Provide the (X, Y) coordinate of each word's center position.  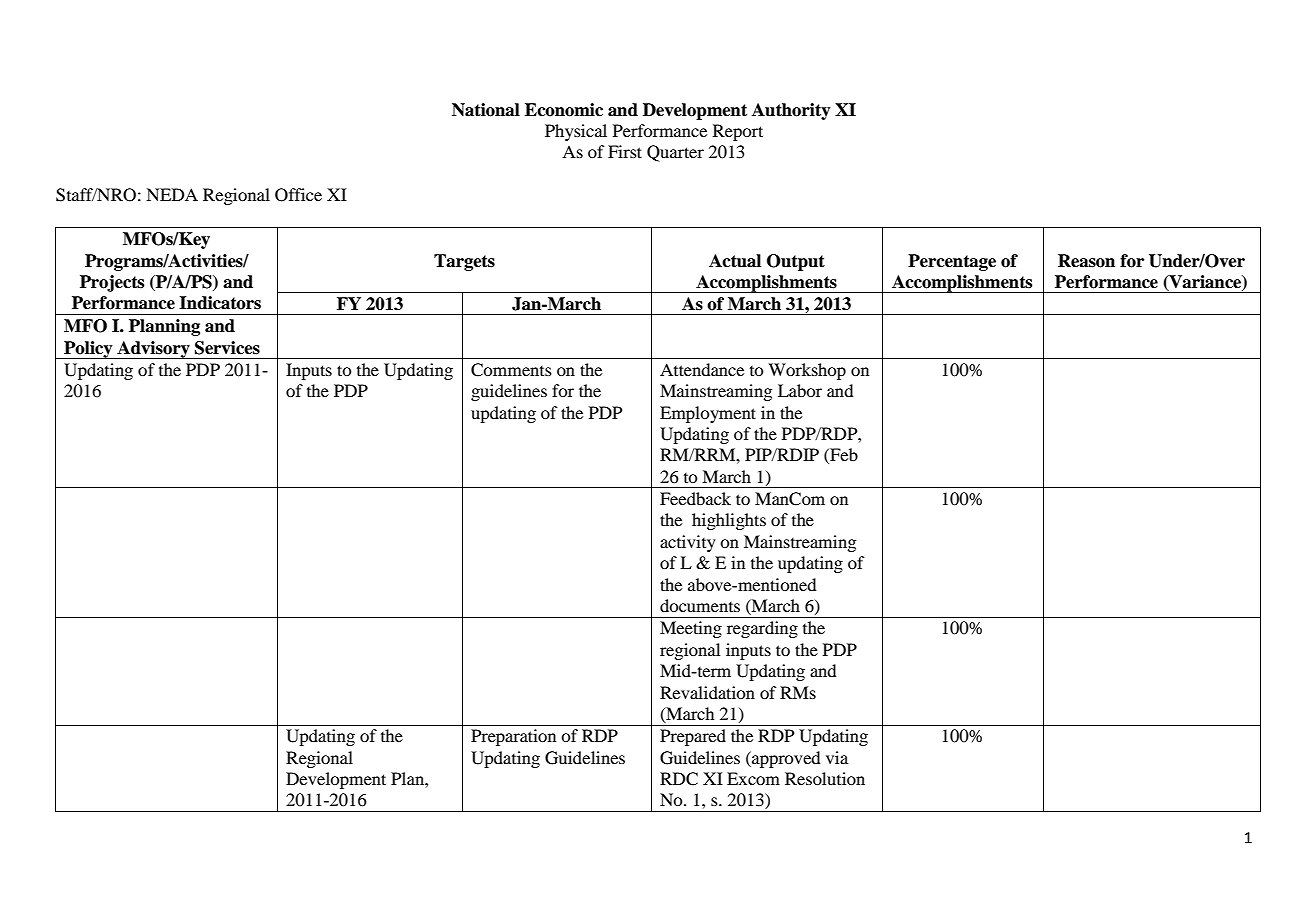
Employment (708, 414)
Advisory (153, 350)
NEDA (172, 194)
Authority (791, 111)
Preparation (513, 737)
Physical (576, 132)
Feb (843, 456)
